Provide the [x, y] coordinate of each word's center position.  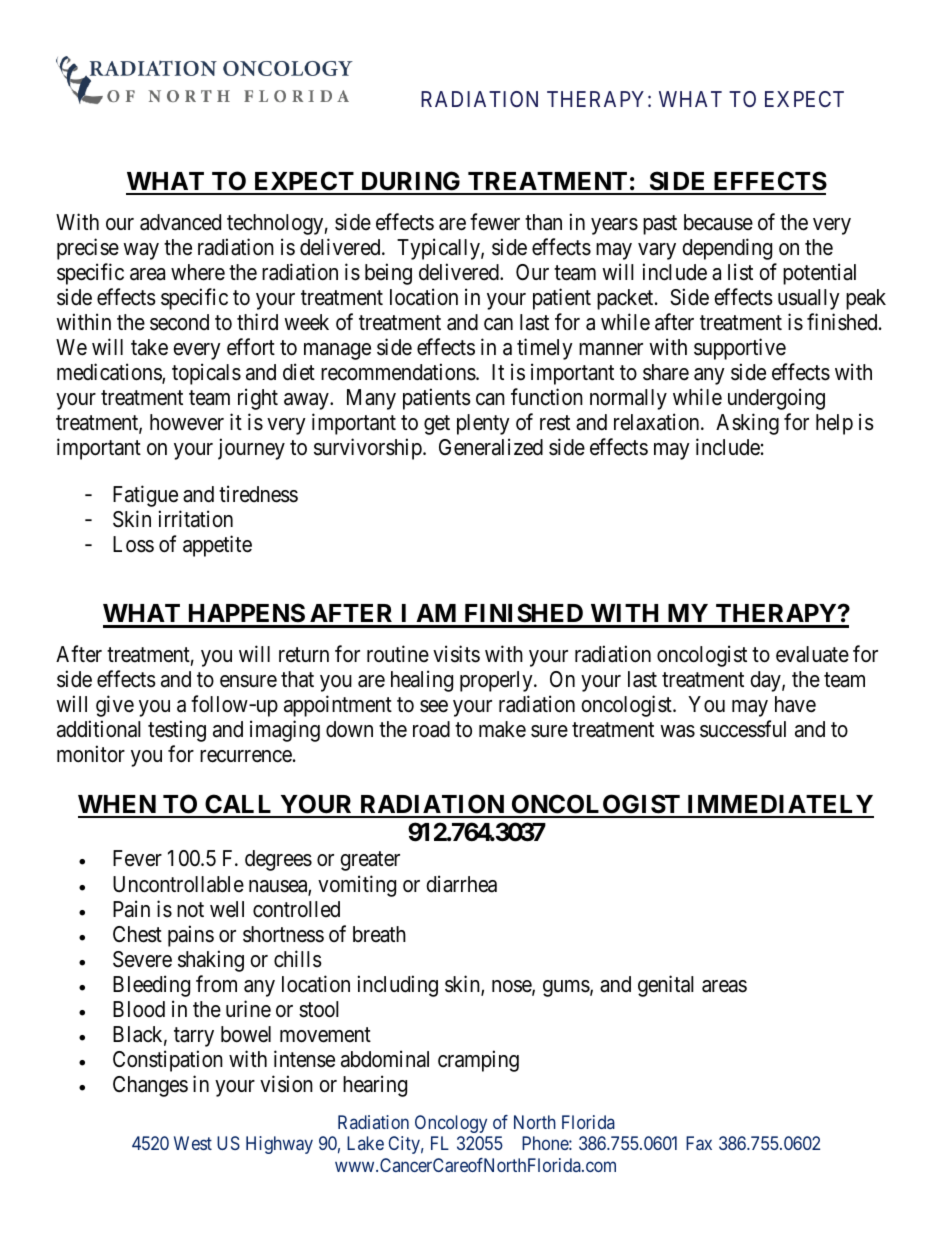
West [193, 1143]
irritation [196, 519]
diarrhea [461, 884]
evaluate [812, 654]
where [198, 272]
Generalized [491, 447]
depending [727, 249]
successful [743, 729]
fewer [495, 222]
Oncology [451, 1124]
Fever [137, 858]
